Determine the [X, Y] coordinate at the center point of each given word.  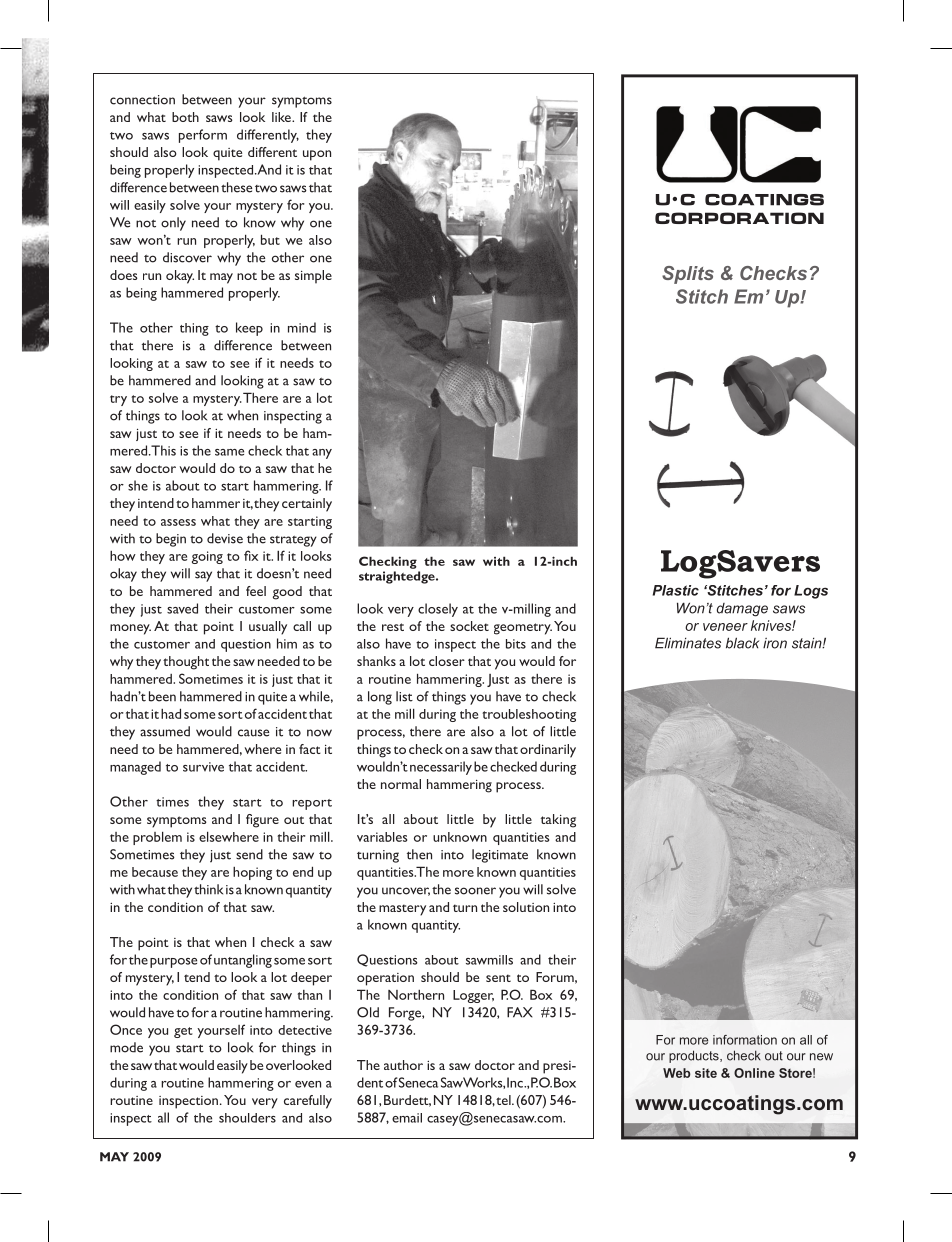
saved [182, 608]
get [183, 1032]
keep [249, 329]
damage [742, 610]
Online [754, 1073]
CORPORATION [739, 218]
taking [558, 821]
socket [469, 626]
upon [317, 155]
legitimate [500, 856]
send [249, 854]
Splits [688, 275]
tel [504, 1100]
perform [203, 136]
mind [302, 327]
